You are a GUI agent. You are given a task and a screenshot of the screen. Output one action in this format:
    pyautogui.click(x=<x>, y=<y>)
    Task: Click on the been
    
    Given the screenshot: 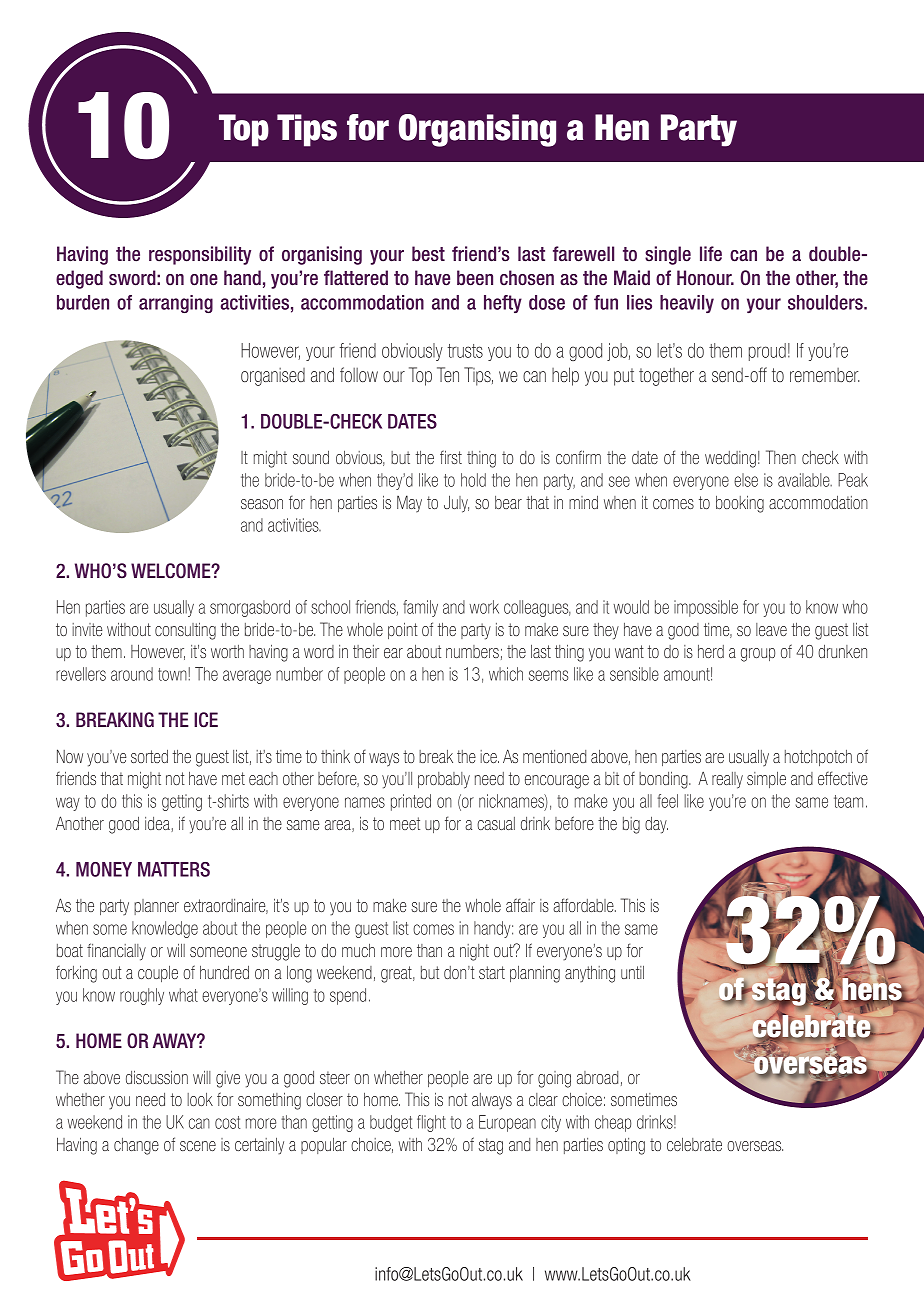 What is the action you would take?
    pyautogui.click(x=475, y=278)
